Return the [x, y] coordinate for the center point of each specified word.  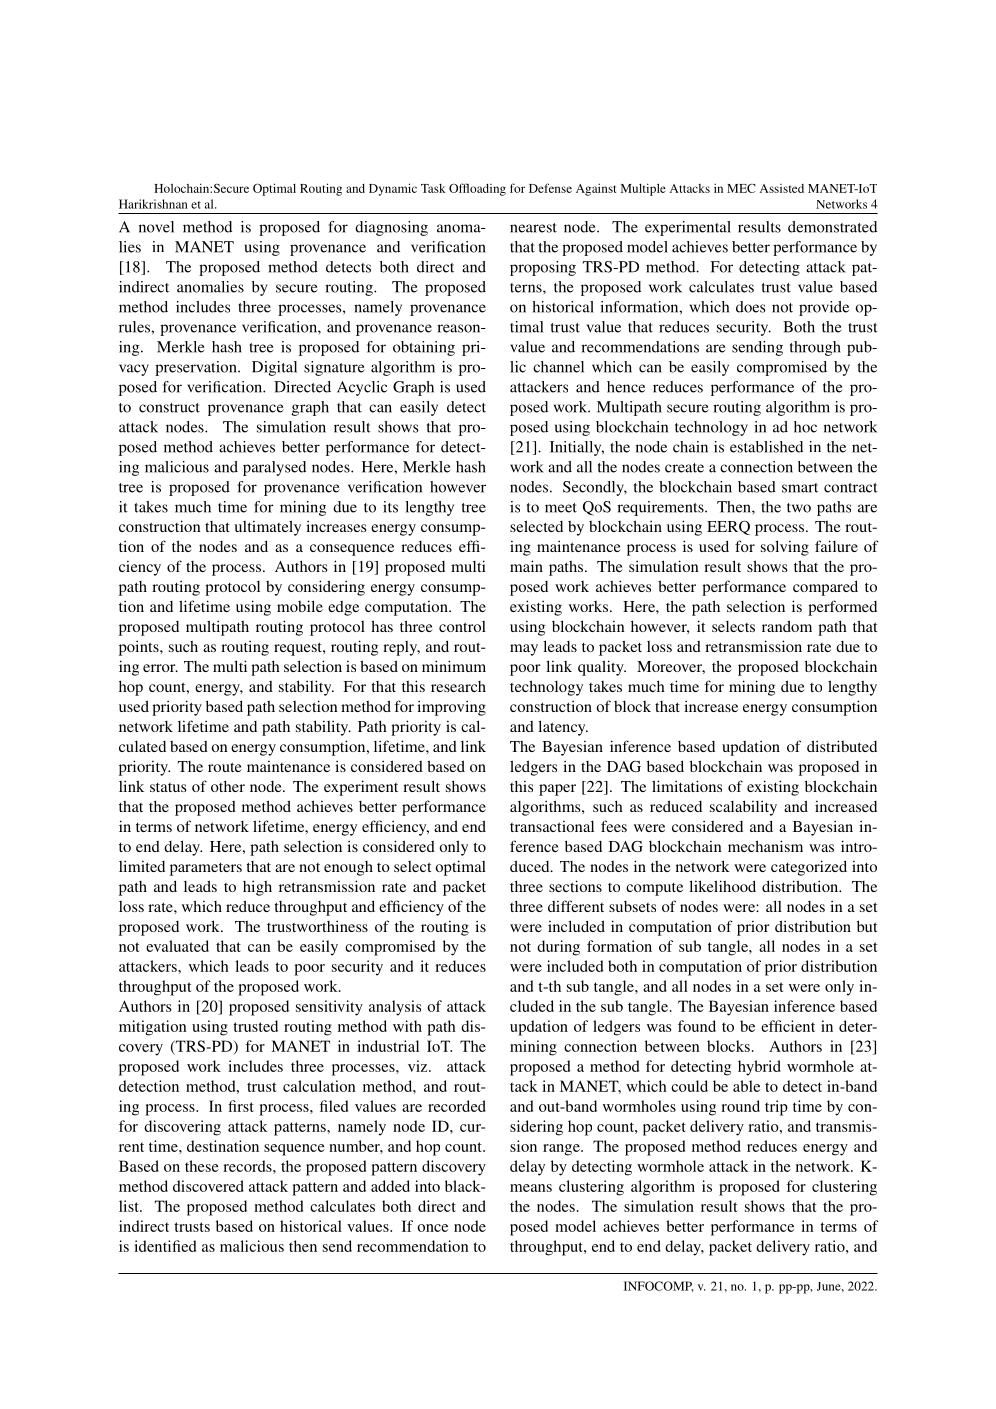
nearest [533, 228]
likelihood [722, 886]
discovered [208, 1186]
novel [156, 227]
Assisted [782, 188]
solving [785, 548]
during [558, 948]
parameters [206, 869]
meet [561, 508]
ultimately [267, 528]
